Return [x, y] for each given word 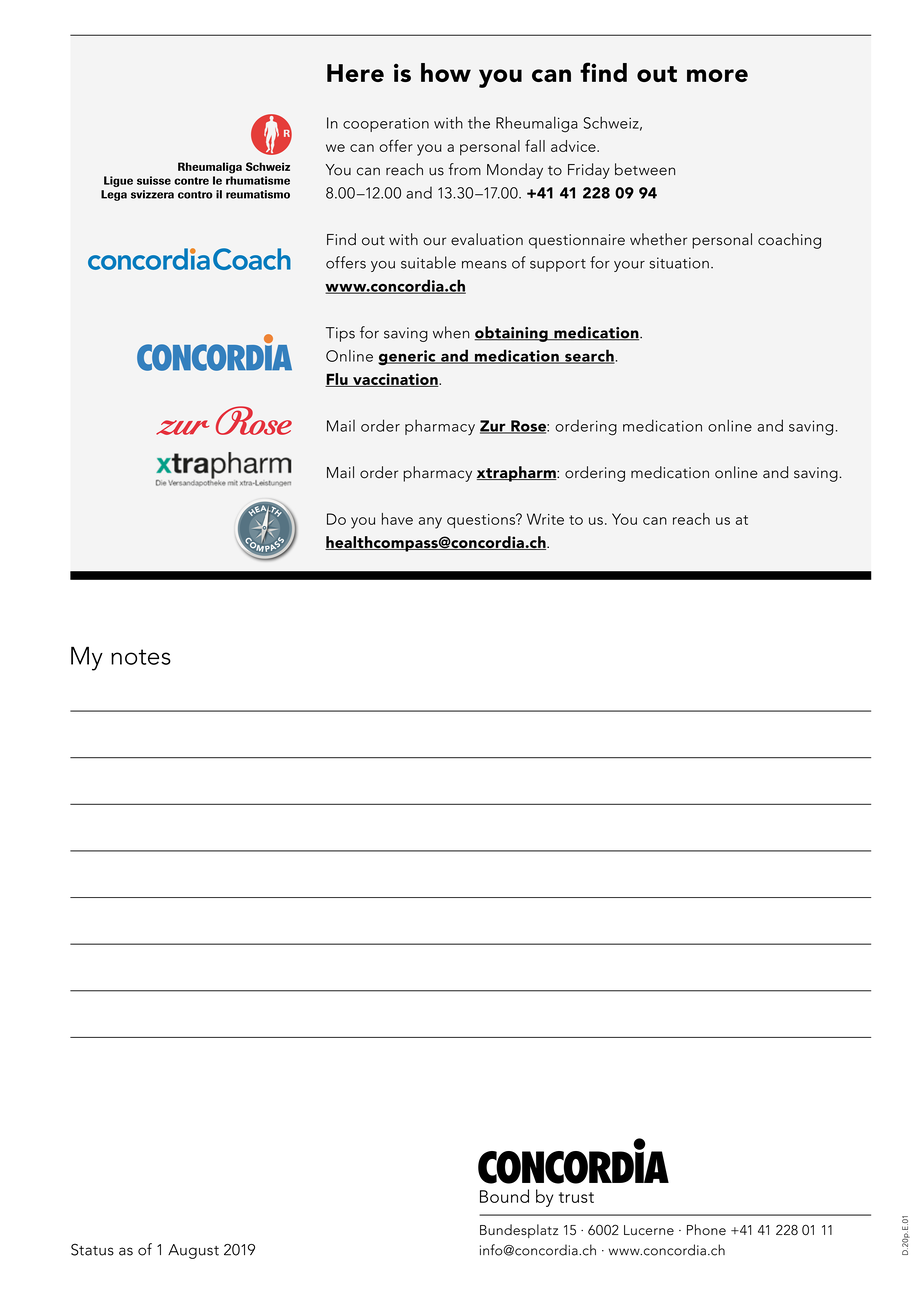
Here [355, 73]
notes [141, 657]
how [446, 72]
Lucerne [649, 1230]
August [193, 1251]
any [430, 523]
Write [545, 519]
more [717, 75]
